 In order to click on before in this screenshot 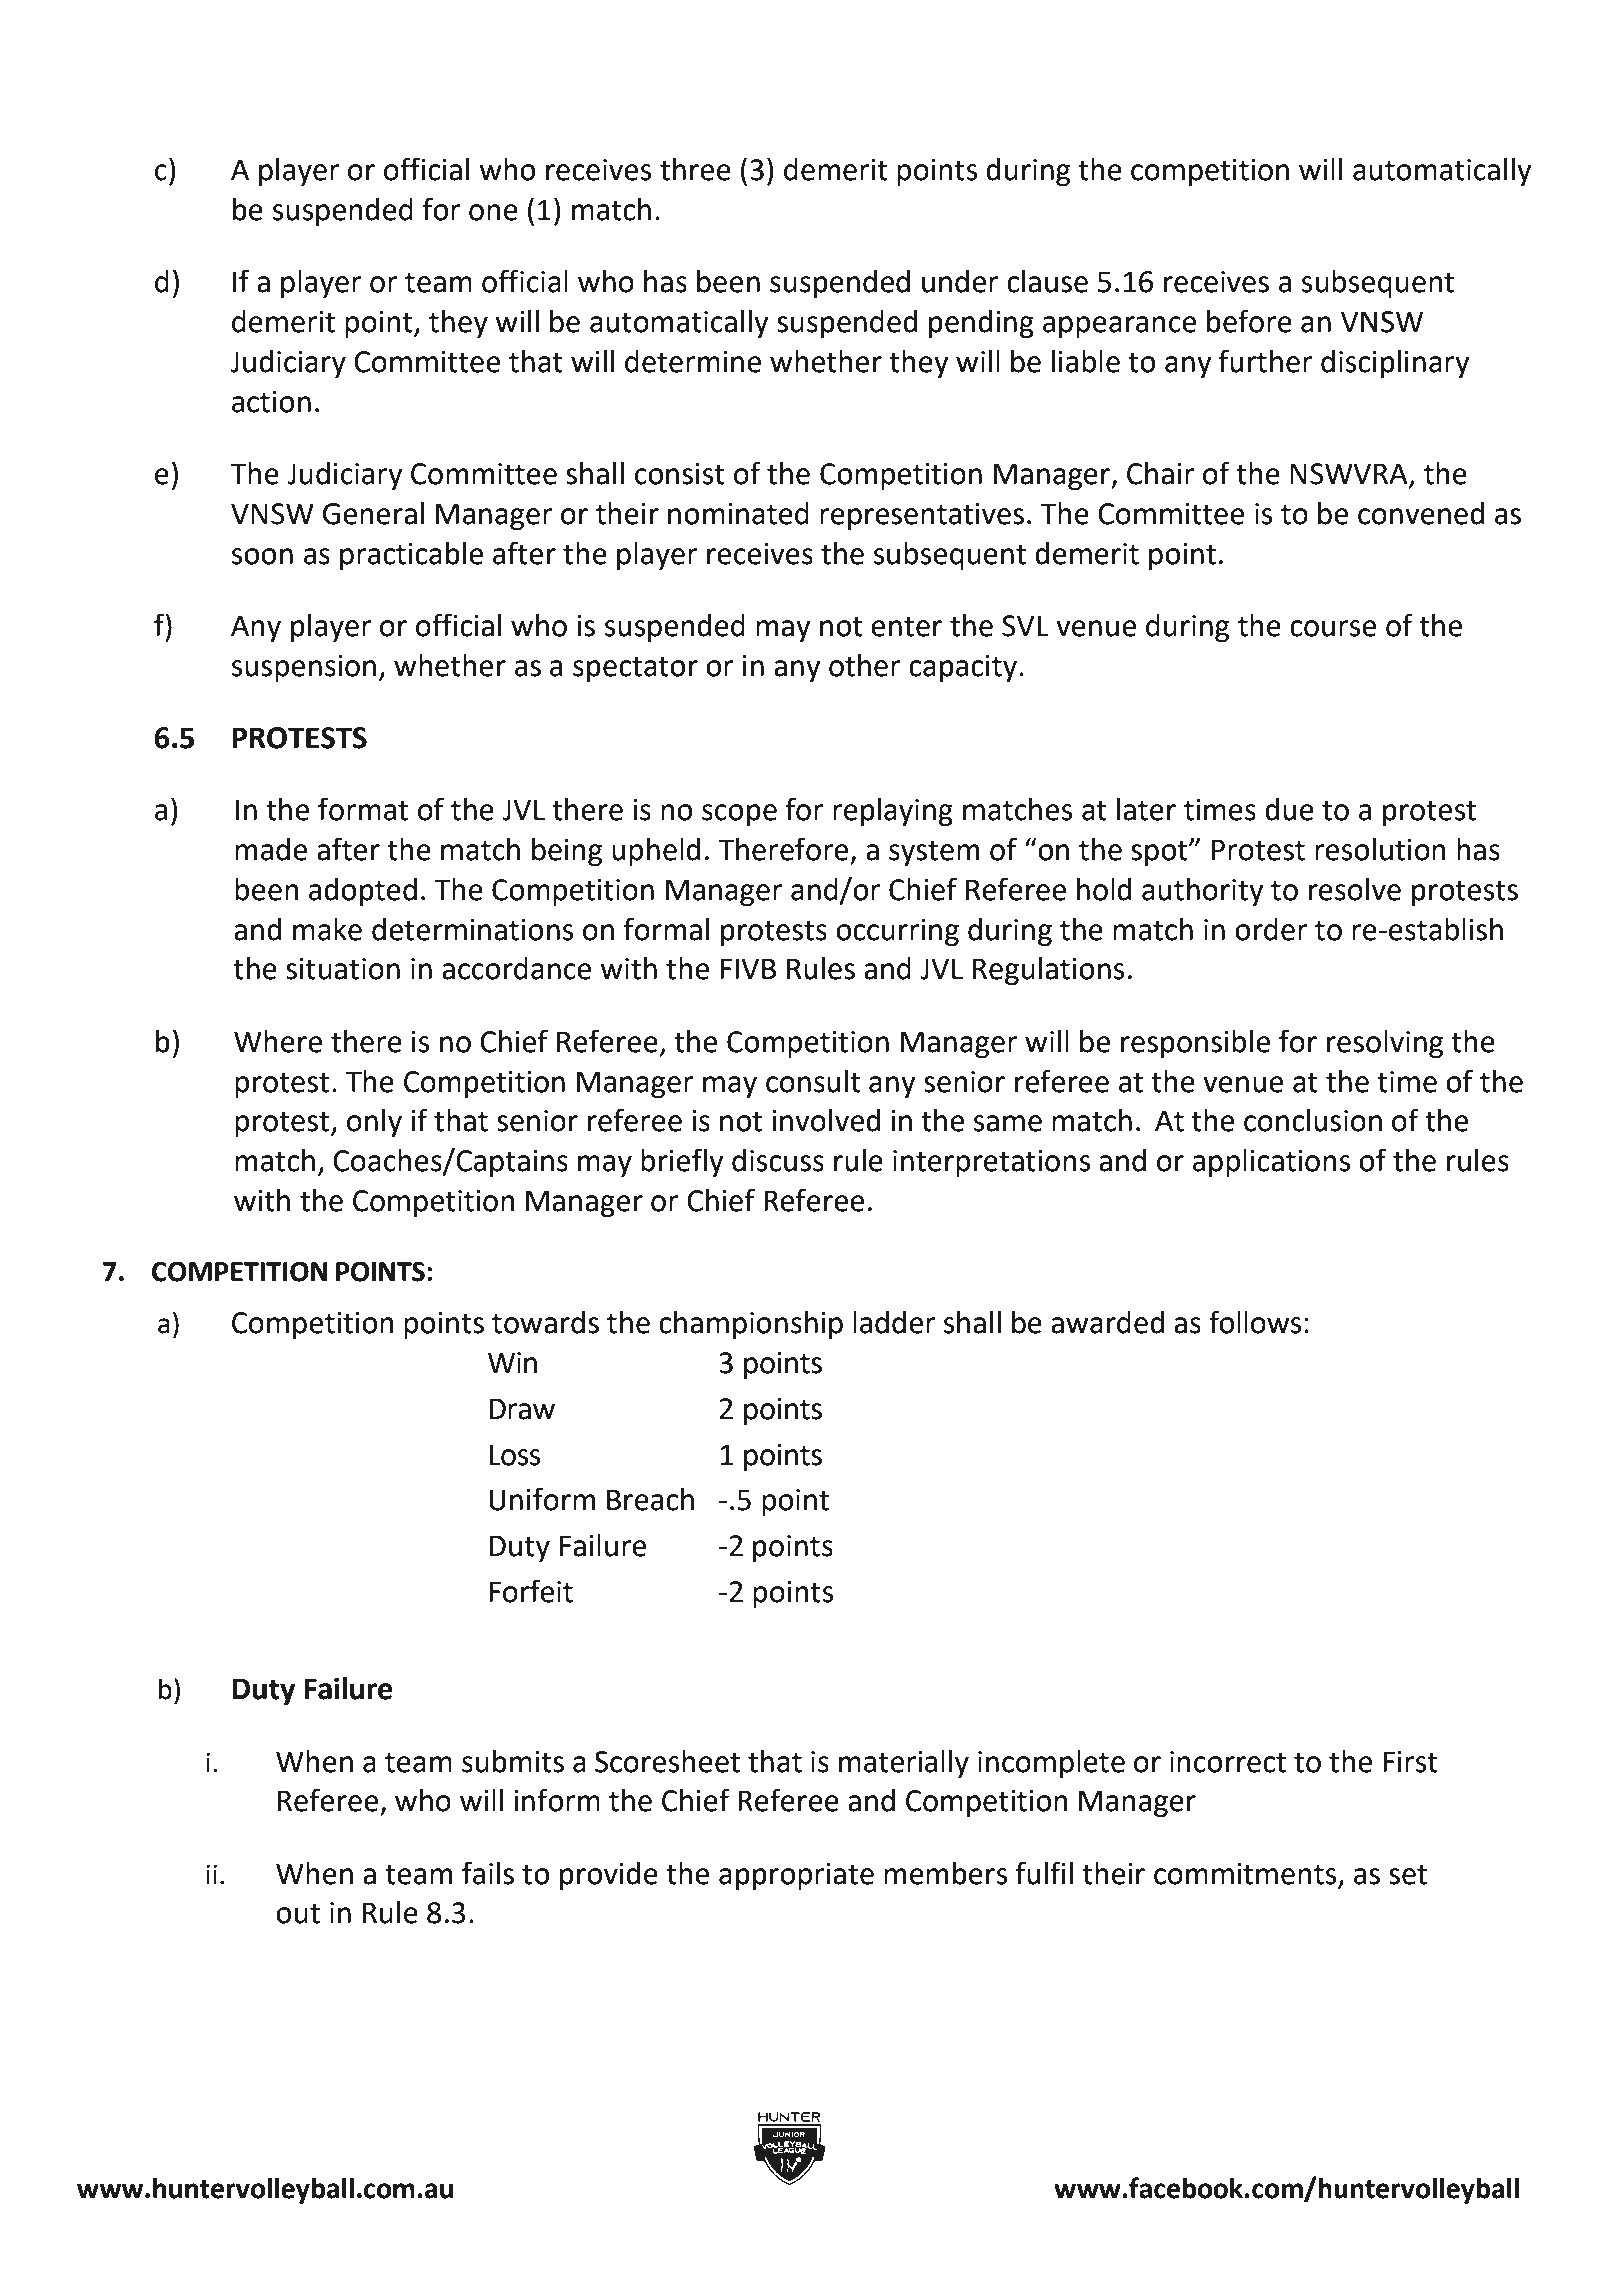, I will do `click(1249, 321)`.
